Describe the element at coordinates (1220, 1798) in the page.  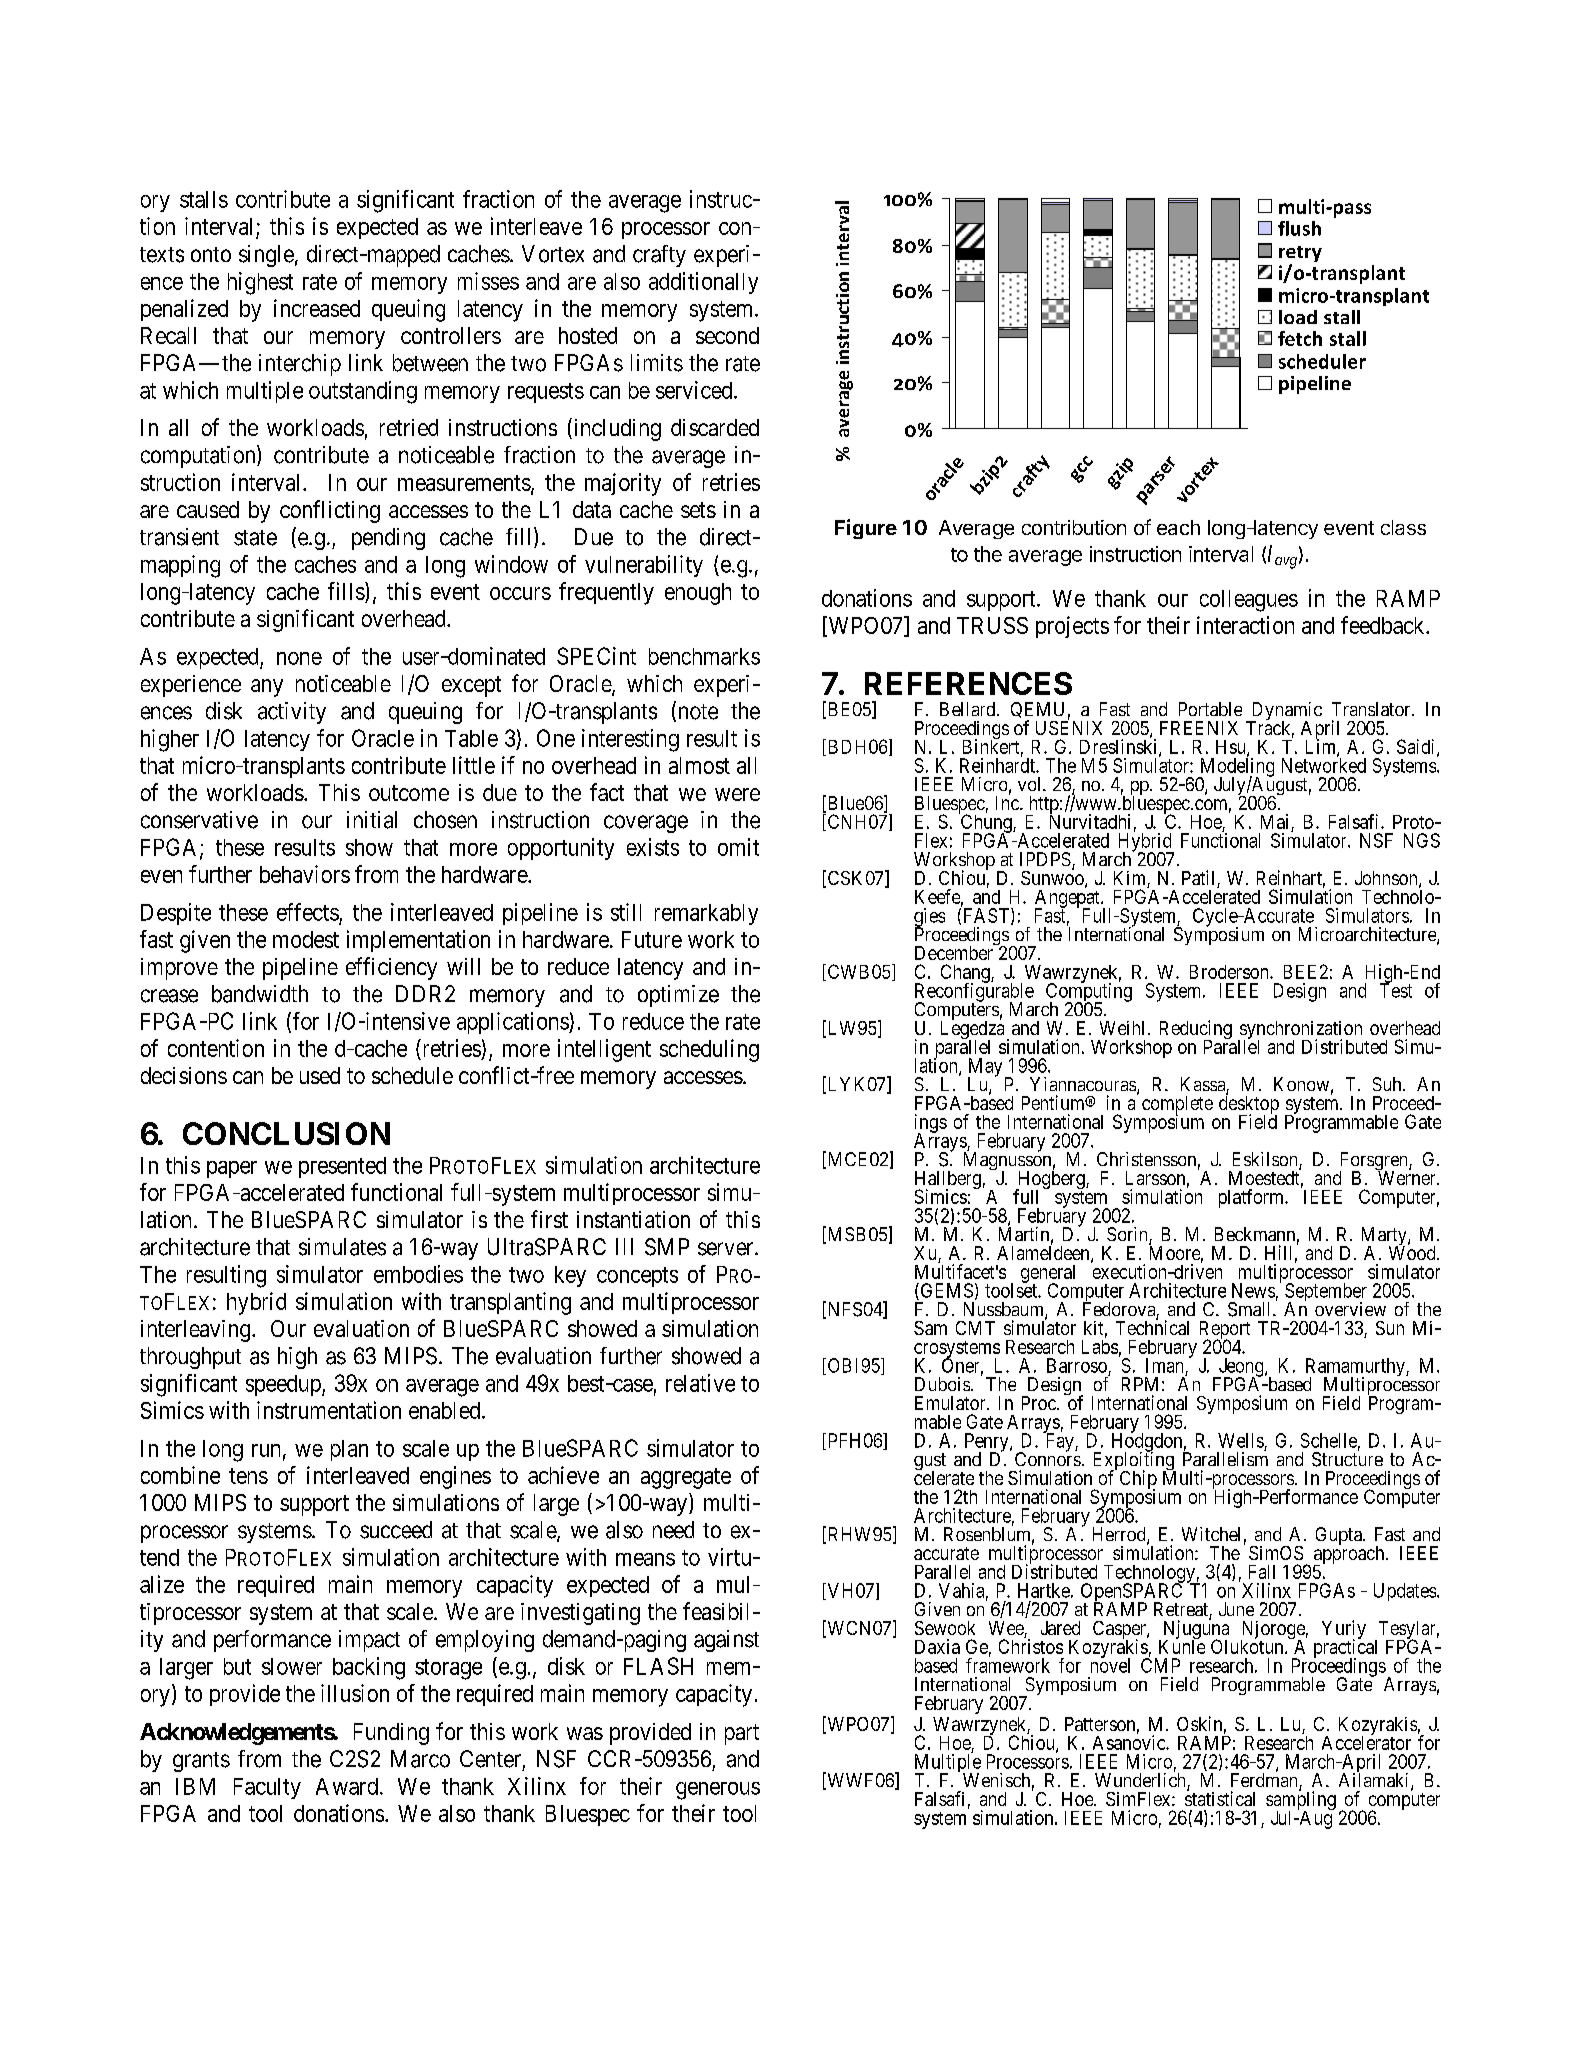
I see `statistical` at that location.
